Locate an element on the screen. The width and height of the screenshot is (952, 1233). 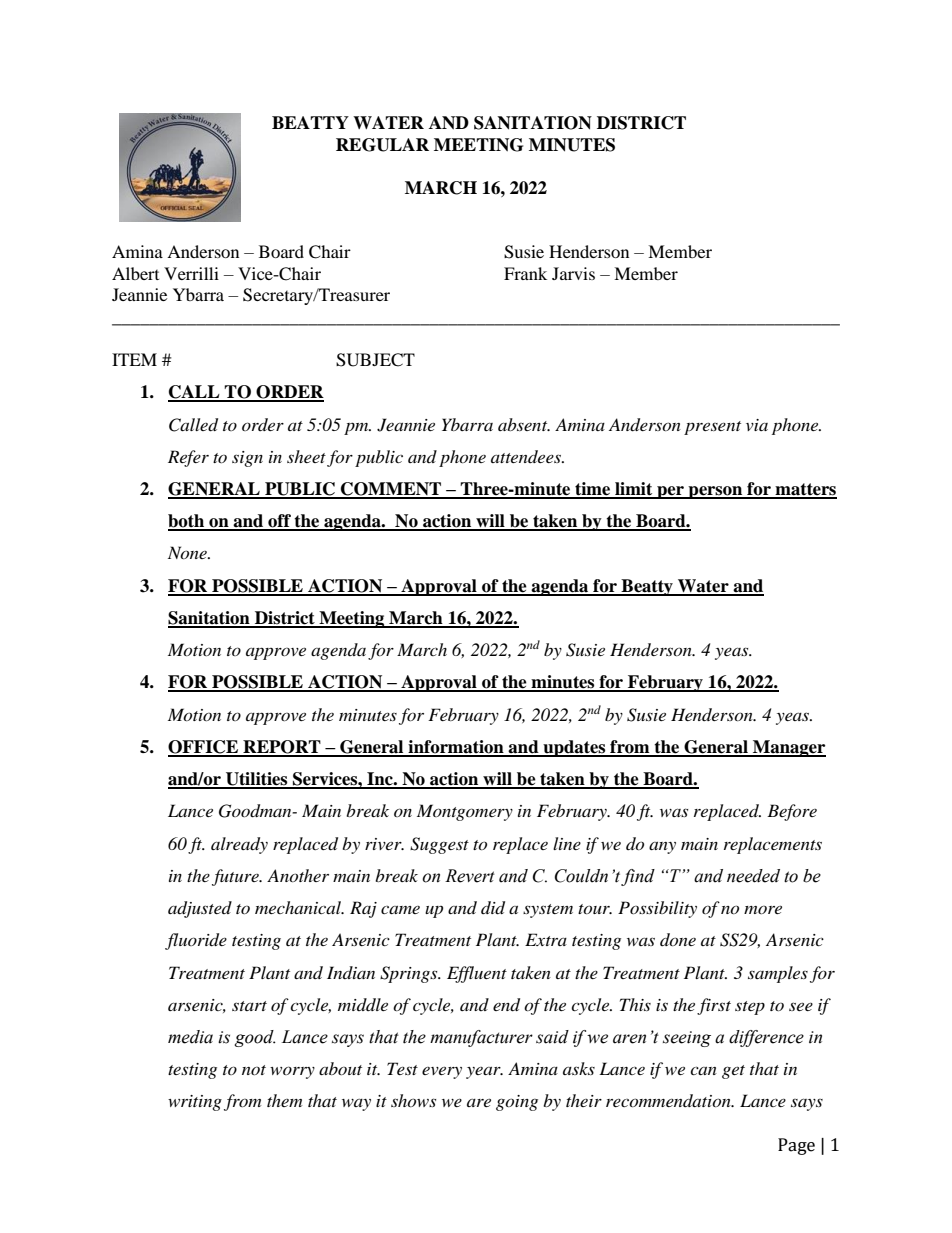
None is located at coordinates (188, 552).
